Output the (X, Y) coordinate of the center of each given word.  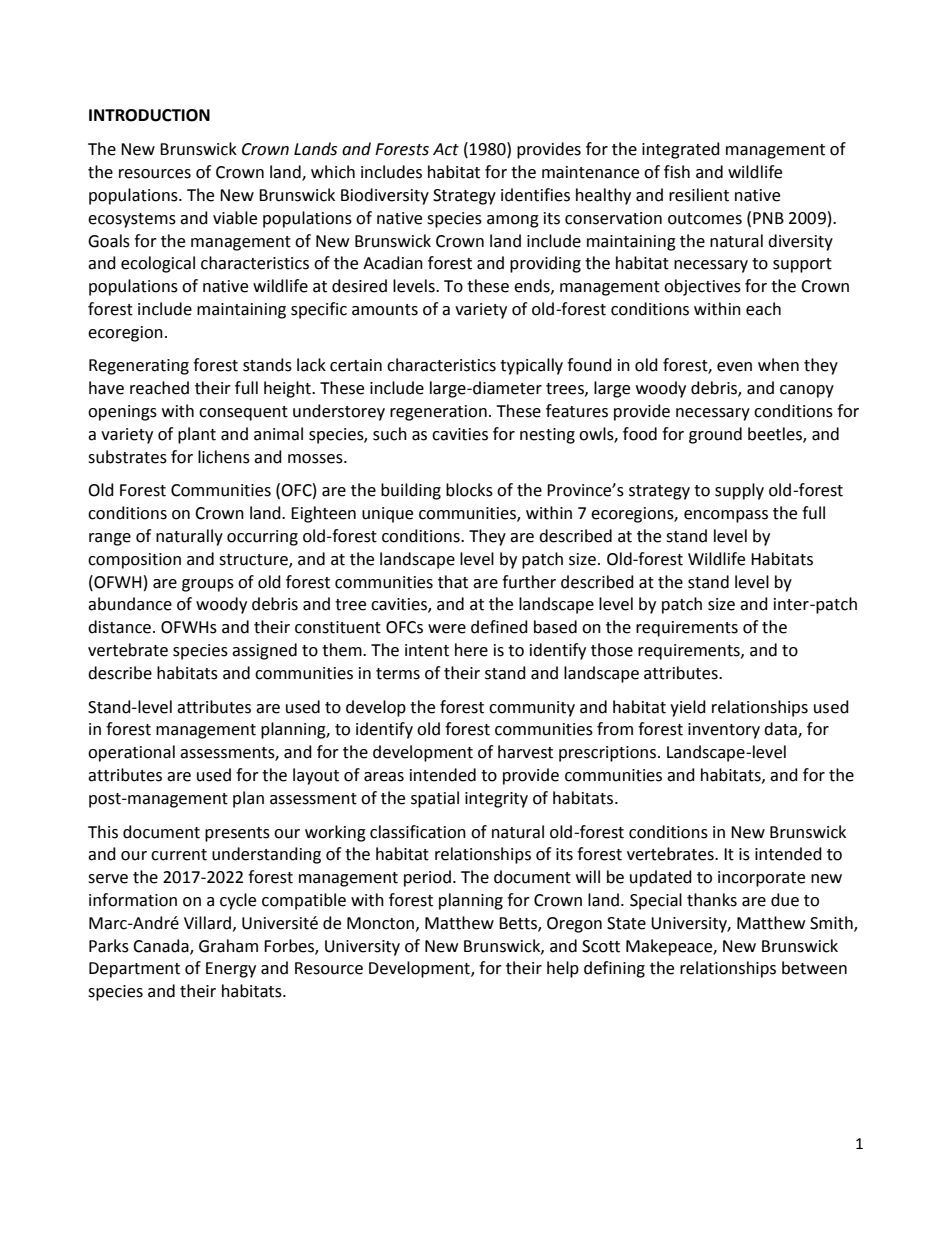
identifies (535, 195)
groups (208, 585)
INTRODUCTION (149, 115)
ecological (158, 264)
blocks (469, 490)
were (447, 629)
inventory (724, 731)
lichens (224, 457)
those (612, 650)
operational (131, 753)
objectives (702, 287)
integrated (681, 150)
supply (739, 491)
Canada (162, 946)
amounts (385, 310)
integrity (496, 800)
